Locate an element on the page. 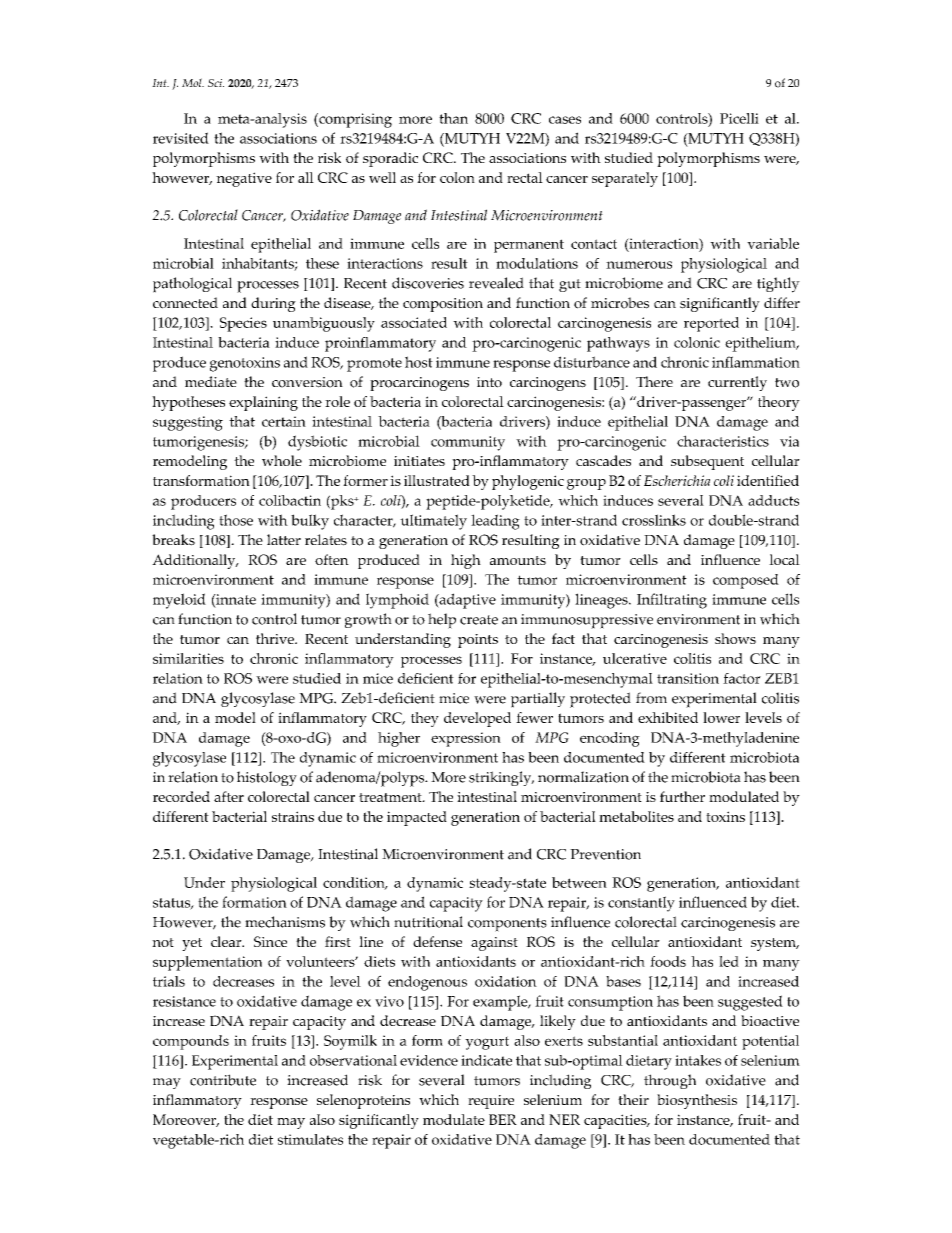 The height and width of the image is (1233, 952). contribute is located at coordinates (223, 1080).
